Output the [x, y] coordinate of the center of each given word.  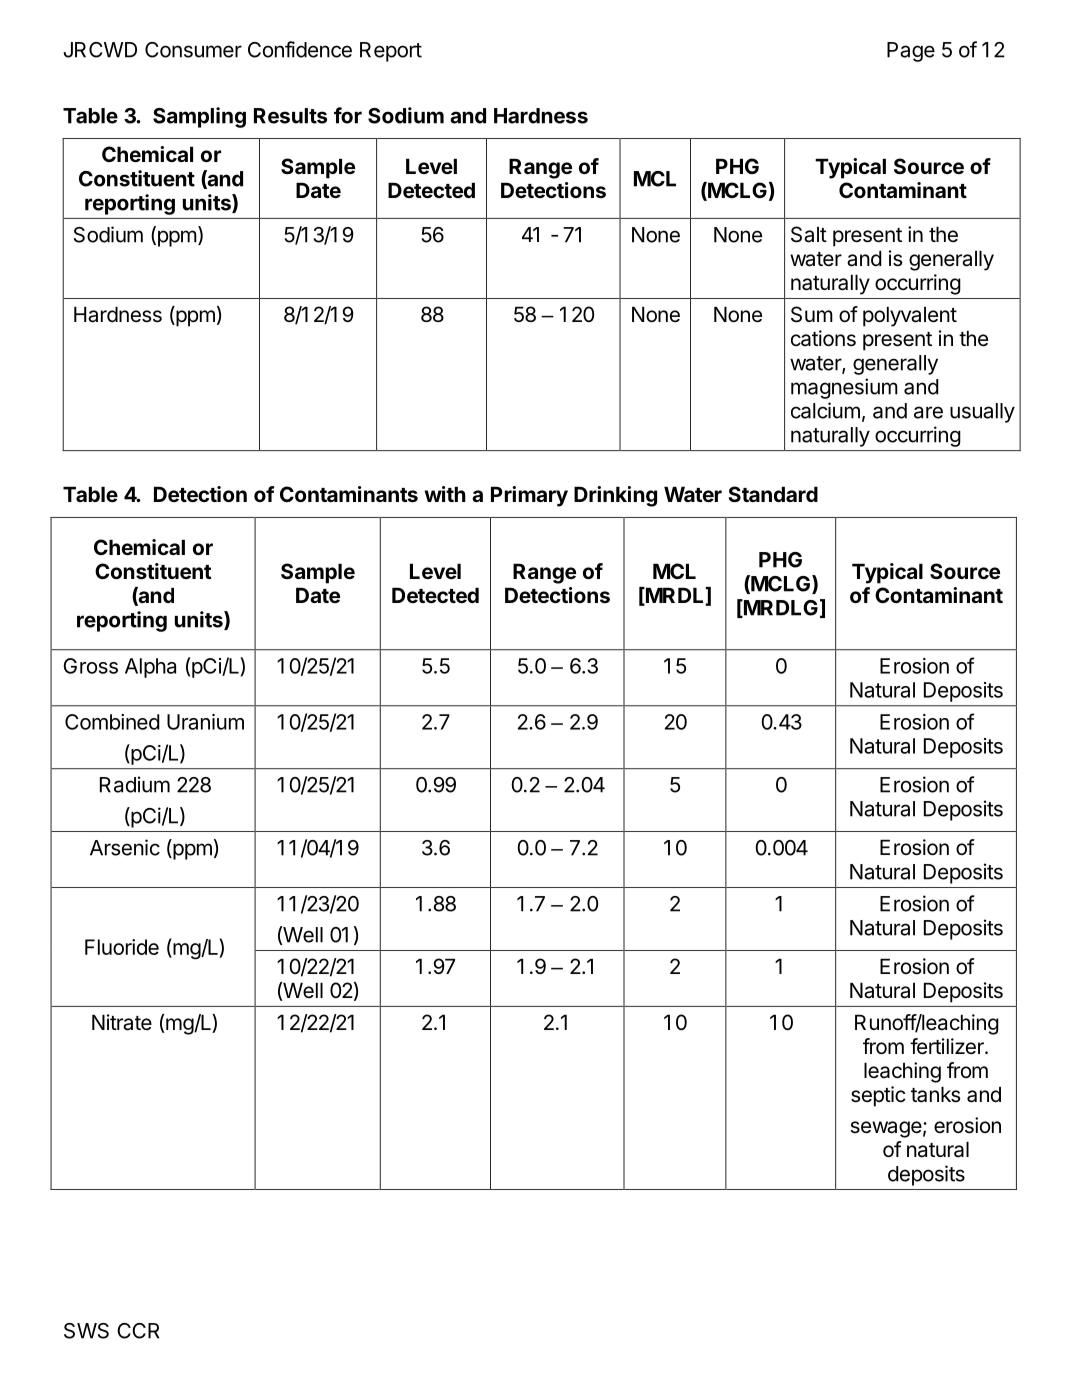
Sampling [199, 117]
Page [911, 52]
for [348, 115]
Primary [529, 496]
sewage [886, 1129]
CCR [138, 1331]
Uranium [205, 722]
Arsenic [125, 847]
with [445, 494]
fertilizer [948, 1046]
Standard [773, 494]
